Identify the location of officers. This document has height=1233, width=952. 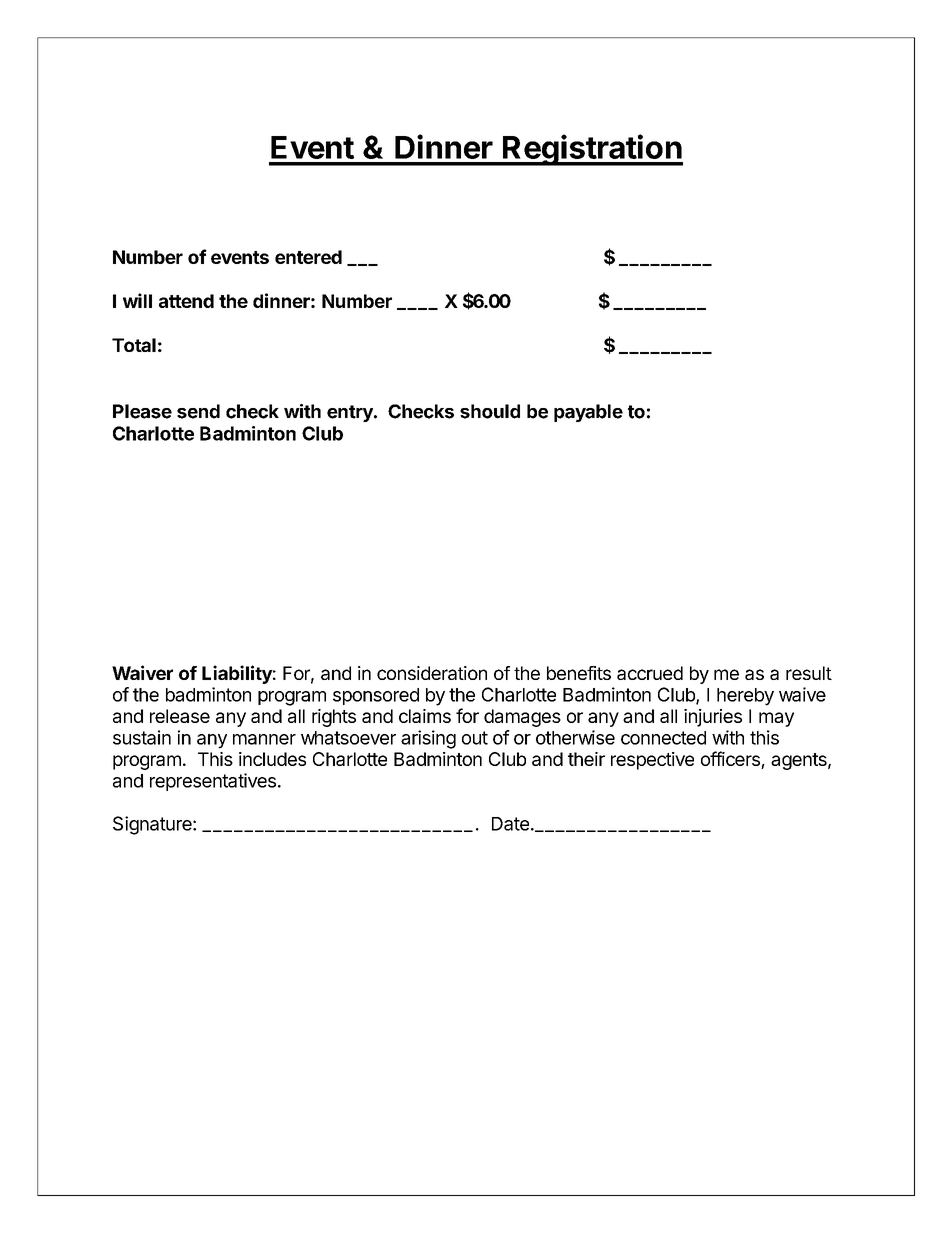
(731, 760).
